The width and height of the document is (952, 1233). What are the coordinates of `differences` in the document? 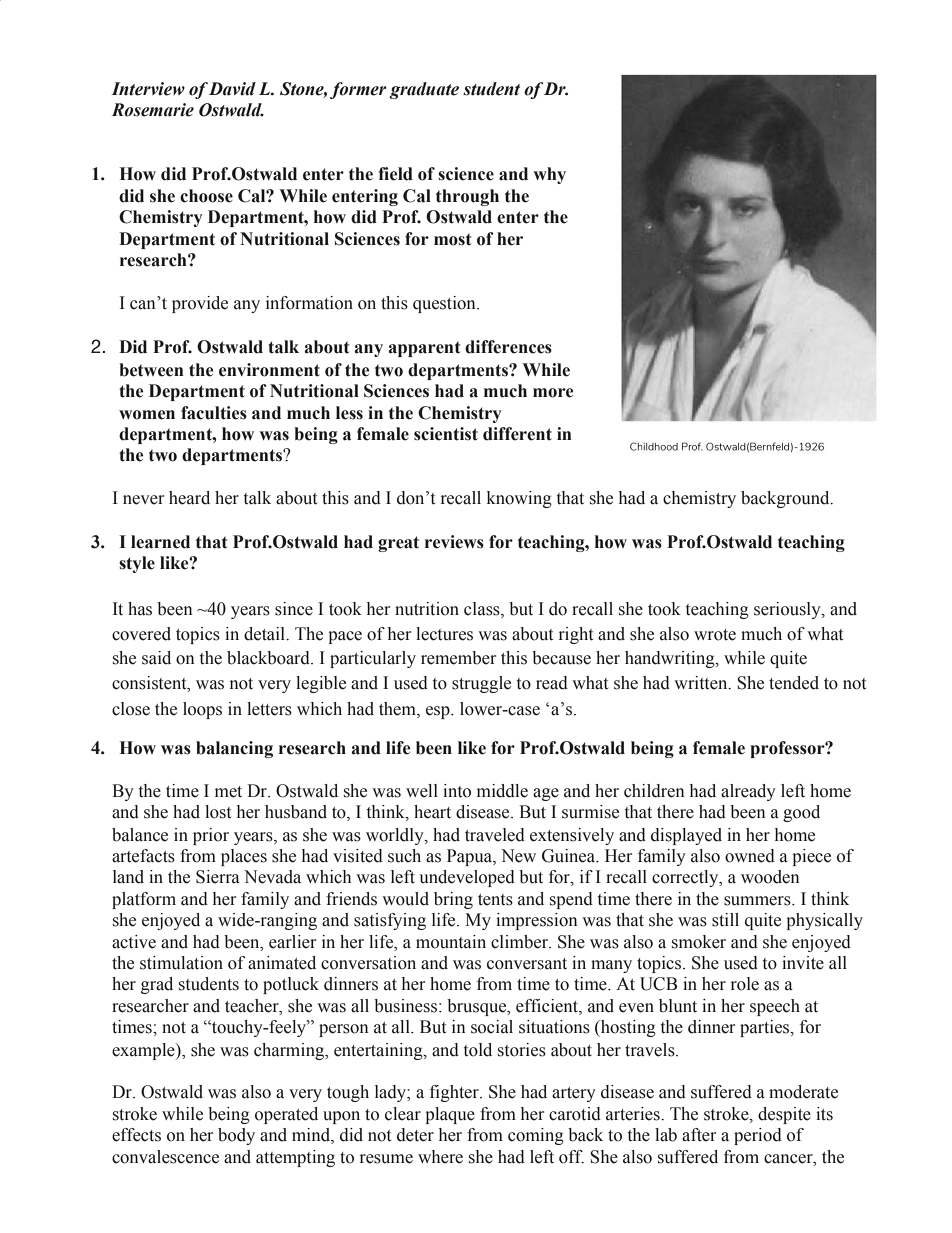 It's located at (508, 347).
